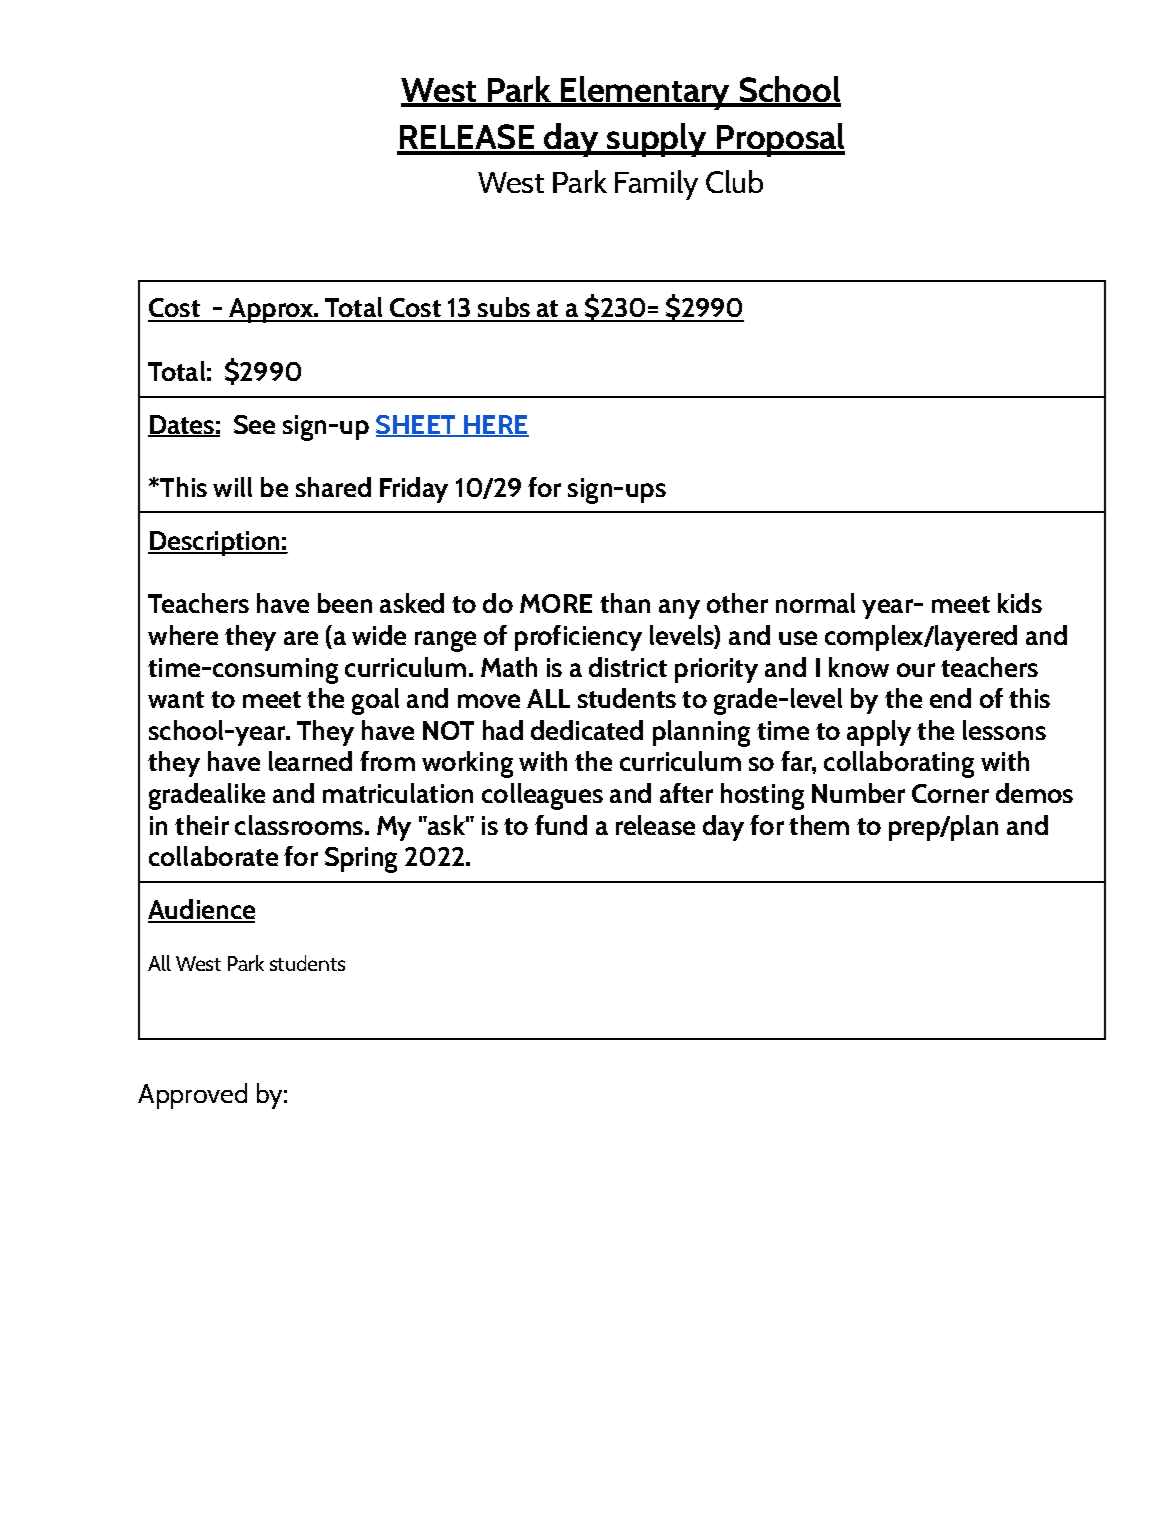 The width and height of the screenshot is (1173, 1517). I want to click on Proposal, so click(779, 140).
